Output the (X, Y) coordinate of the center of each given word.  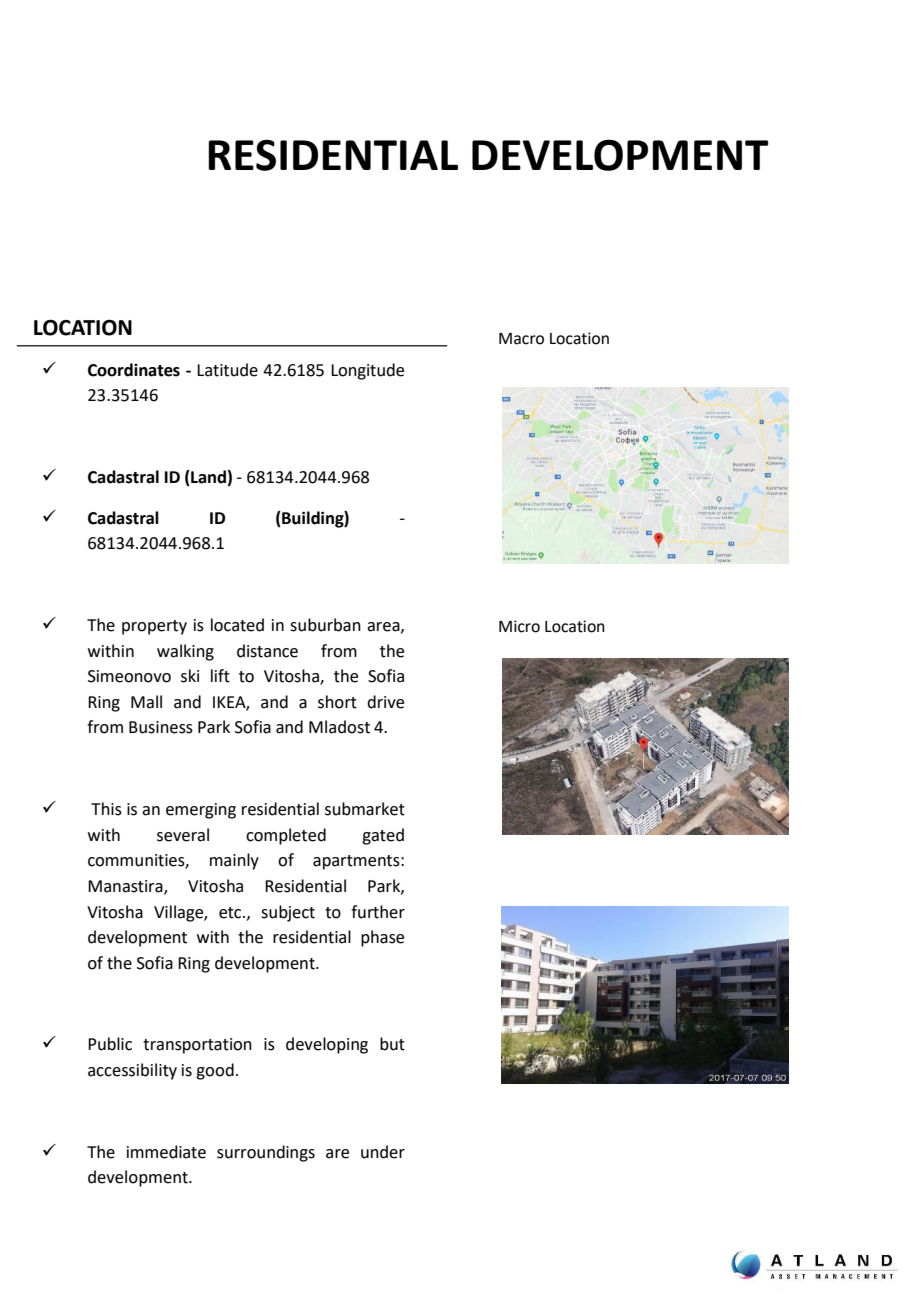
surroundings (266, 1153)
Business (161, 727)
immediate (166, 1152)
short (337, 702)
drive (385, 702)
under (383, 1152)
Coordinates (134, 370)
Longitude (367, 371)
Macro (521, 339)
